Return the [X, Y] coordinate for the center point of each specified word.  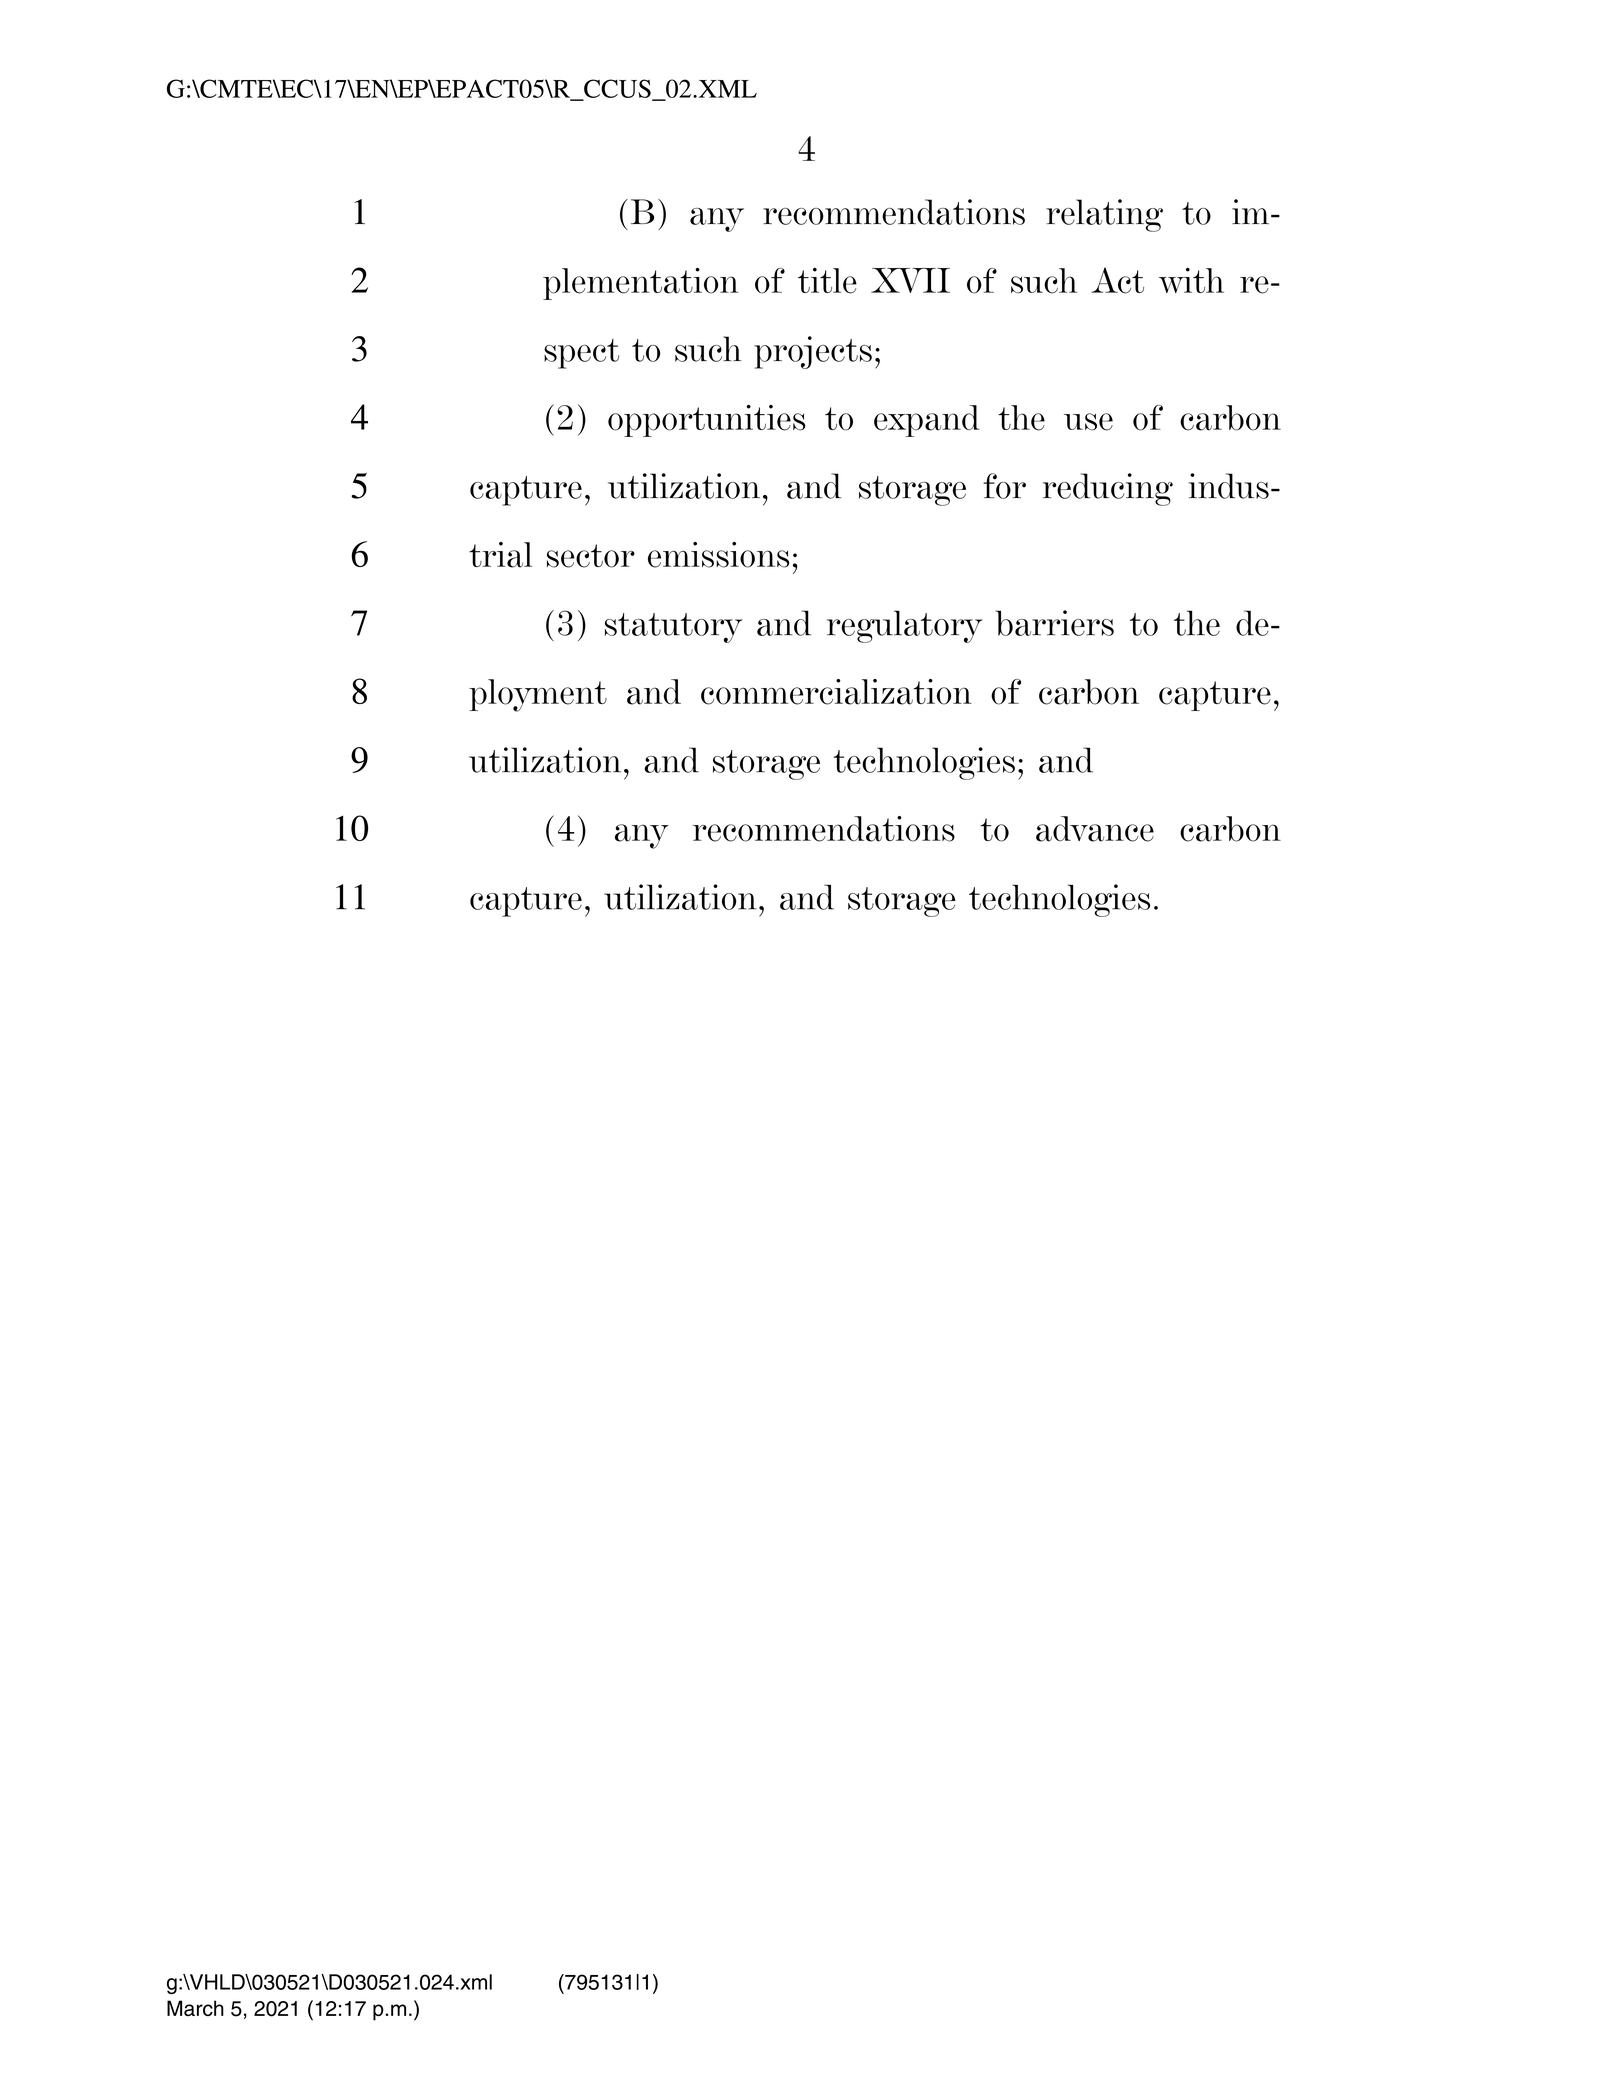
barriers [1055, 623]
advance [1095, 829]
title [827, 281]
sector [591, 556]
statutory [673, 628]
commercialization [836, 692]
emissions [718, 555]
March [195, 2008]
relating [1104, 215]
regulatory [904, 626]
